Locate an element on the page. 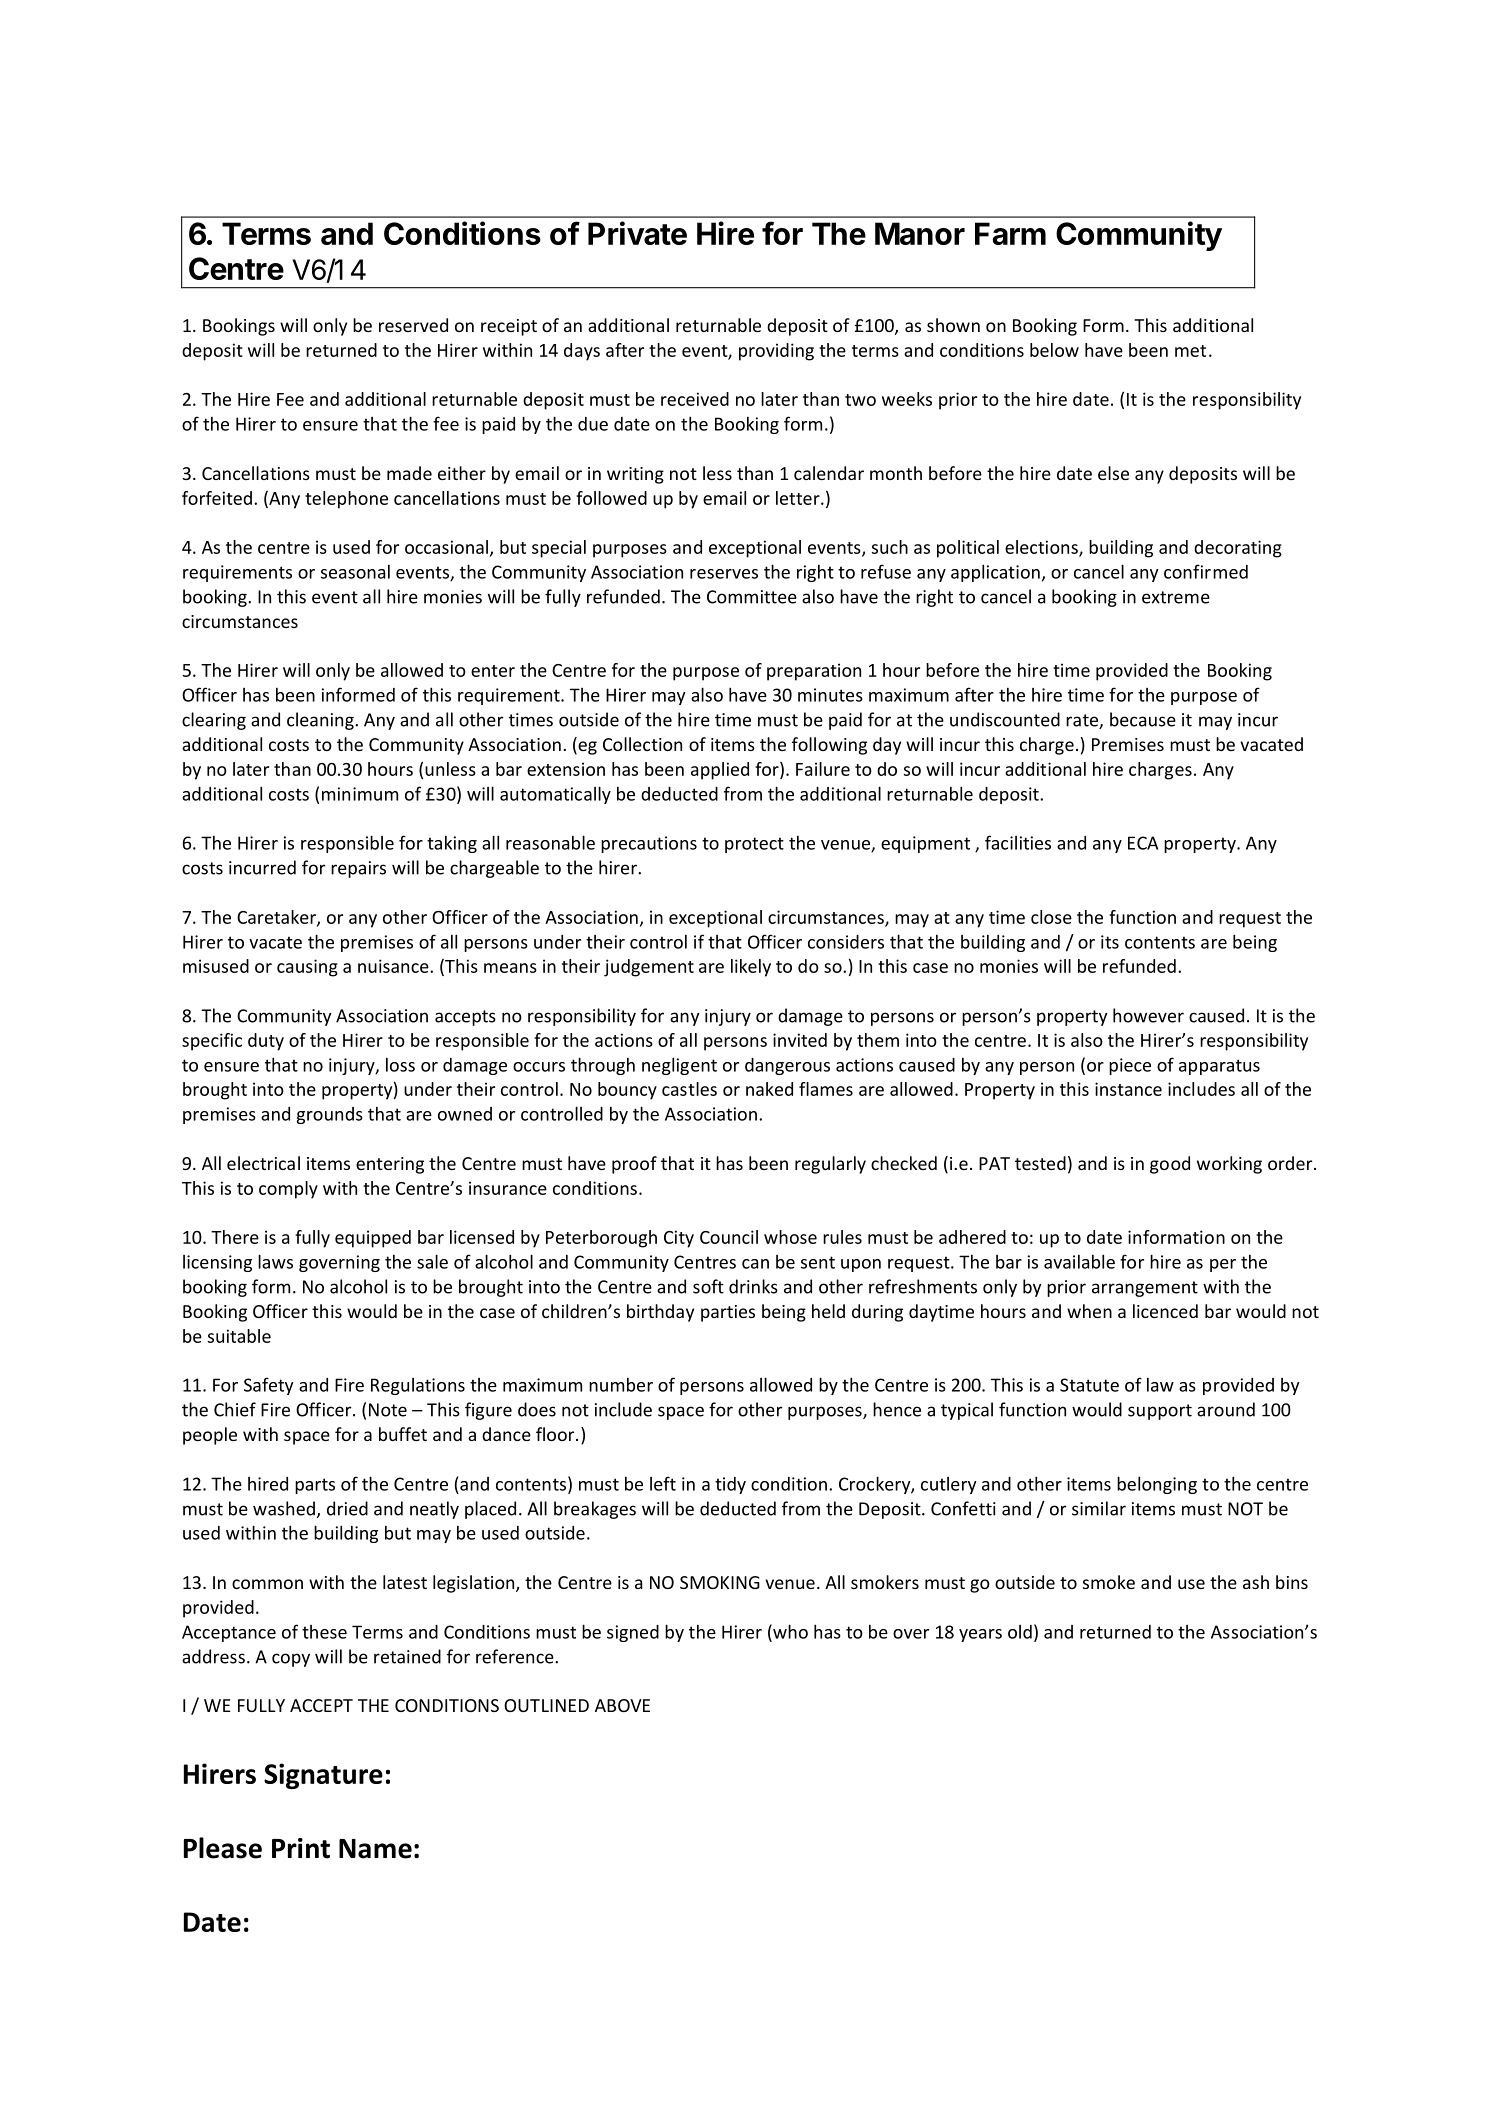 The width and height of the document is (1502, 2124). support is located at coordinates (1160, 1412).
